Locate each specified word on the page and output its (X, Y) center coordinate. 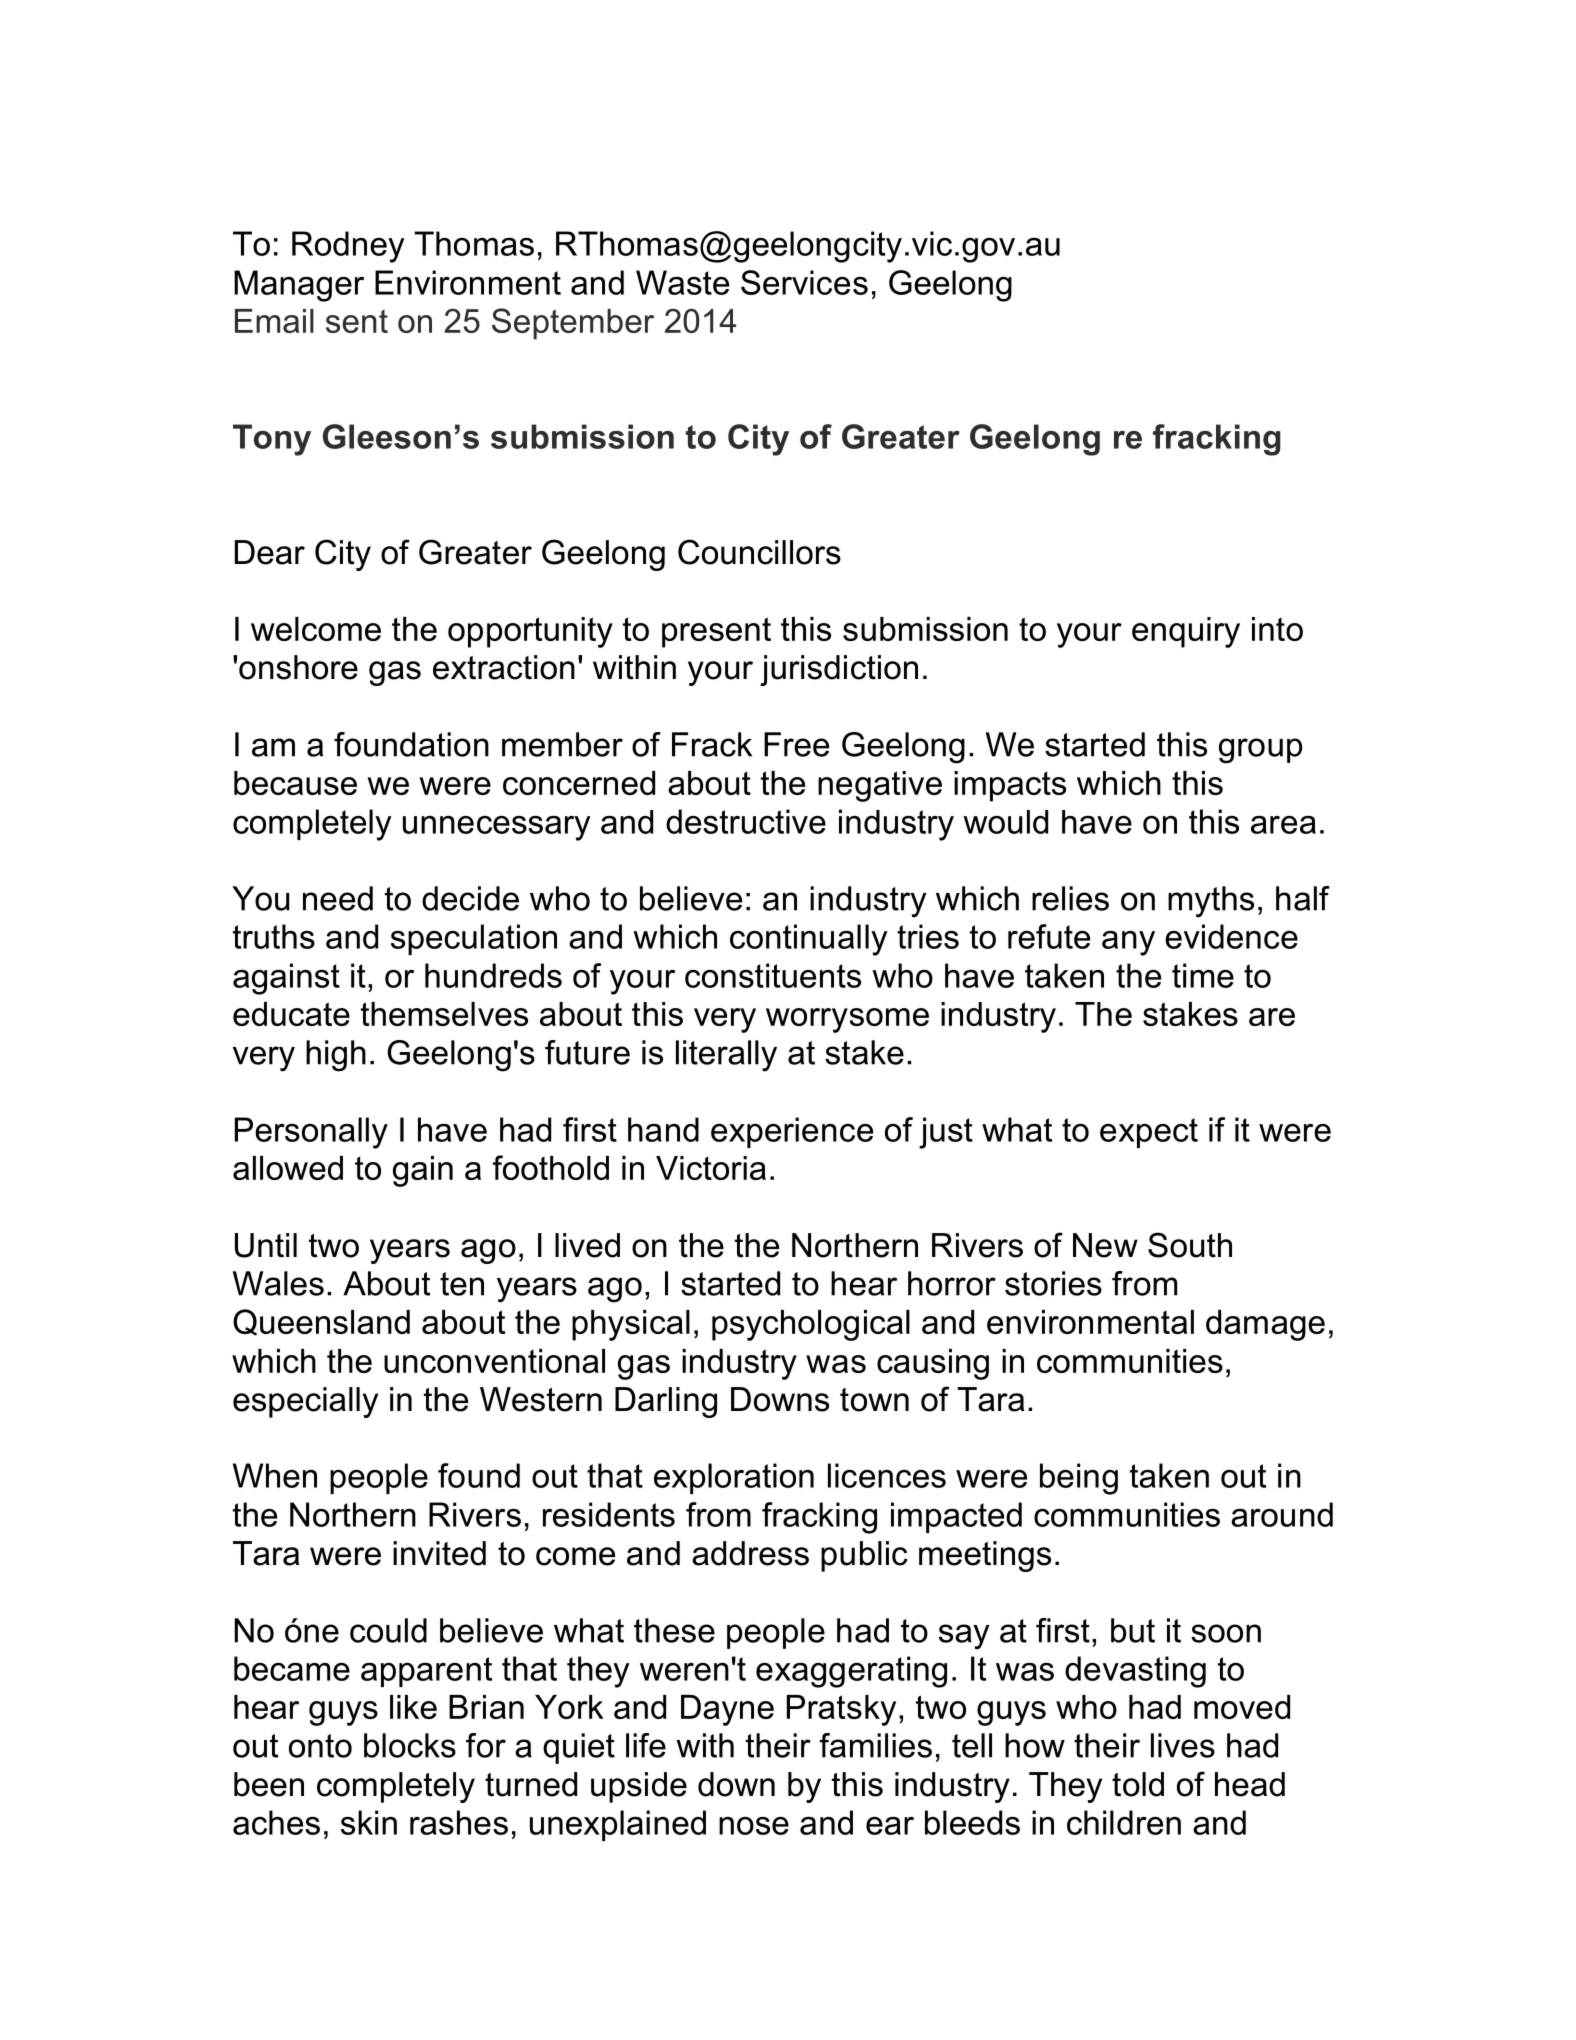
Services (804, 282)
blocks (410, 1745)
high (336, 1056)
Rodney (348, 247)
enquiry (1186, 632)
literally (726, 1056)
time (1203, 975)
